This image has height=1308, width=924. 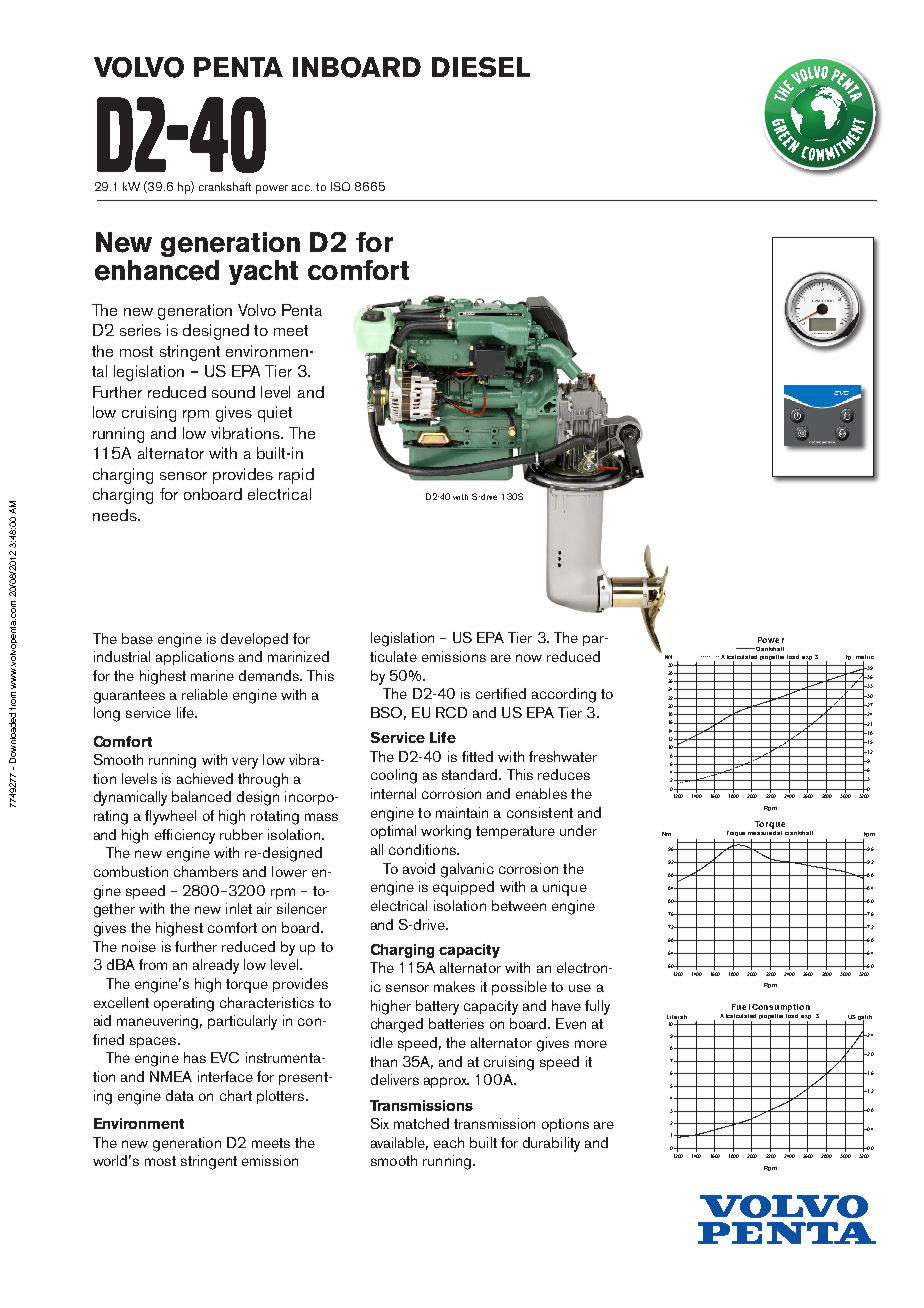 I want to click on series, so click(x=140, y=330).
